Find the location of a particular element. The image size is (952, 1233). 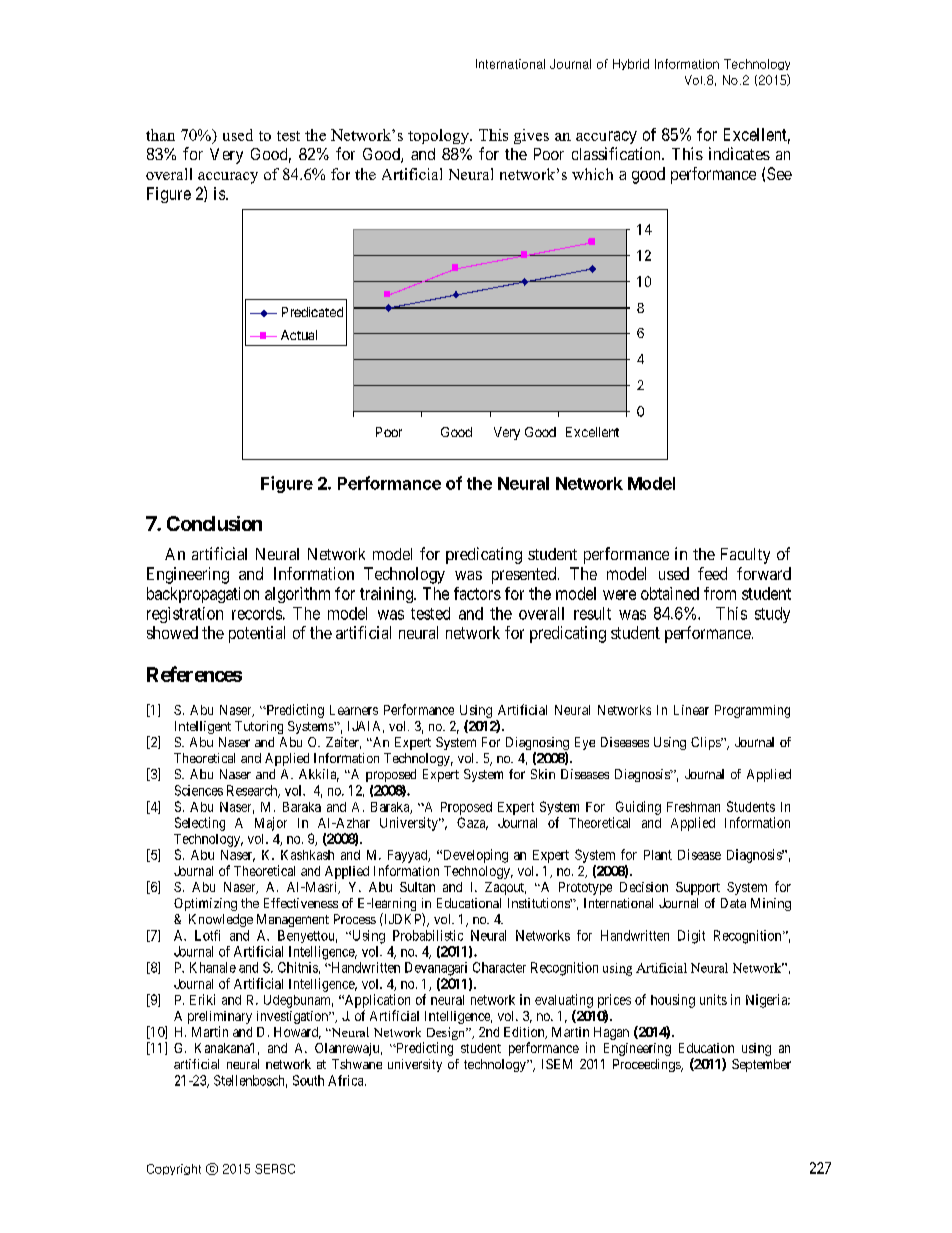

topology is located at coordinates (439, 136).
